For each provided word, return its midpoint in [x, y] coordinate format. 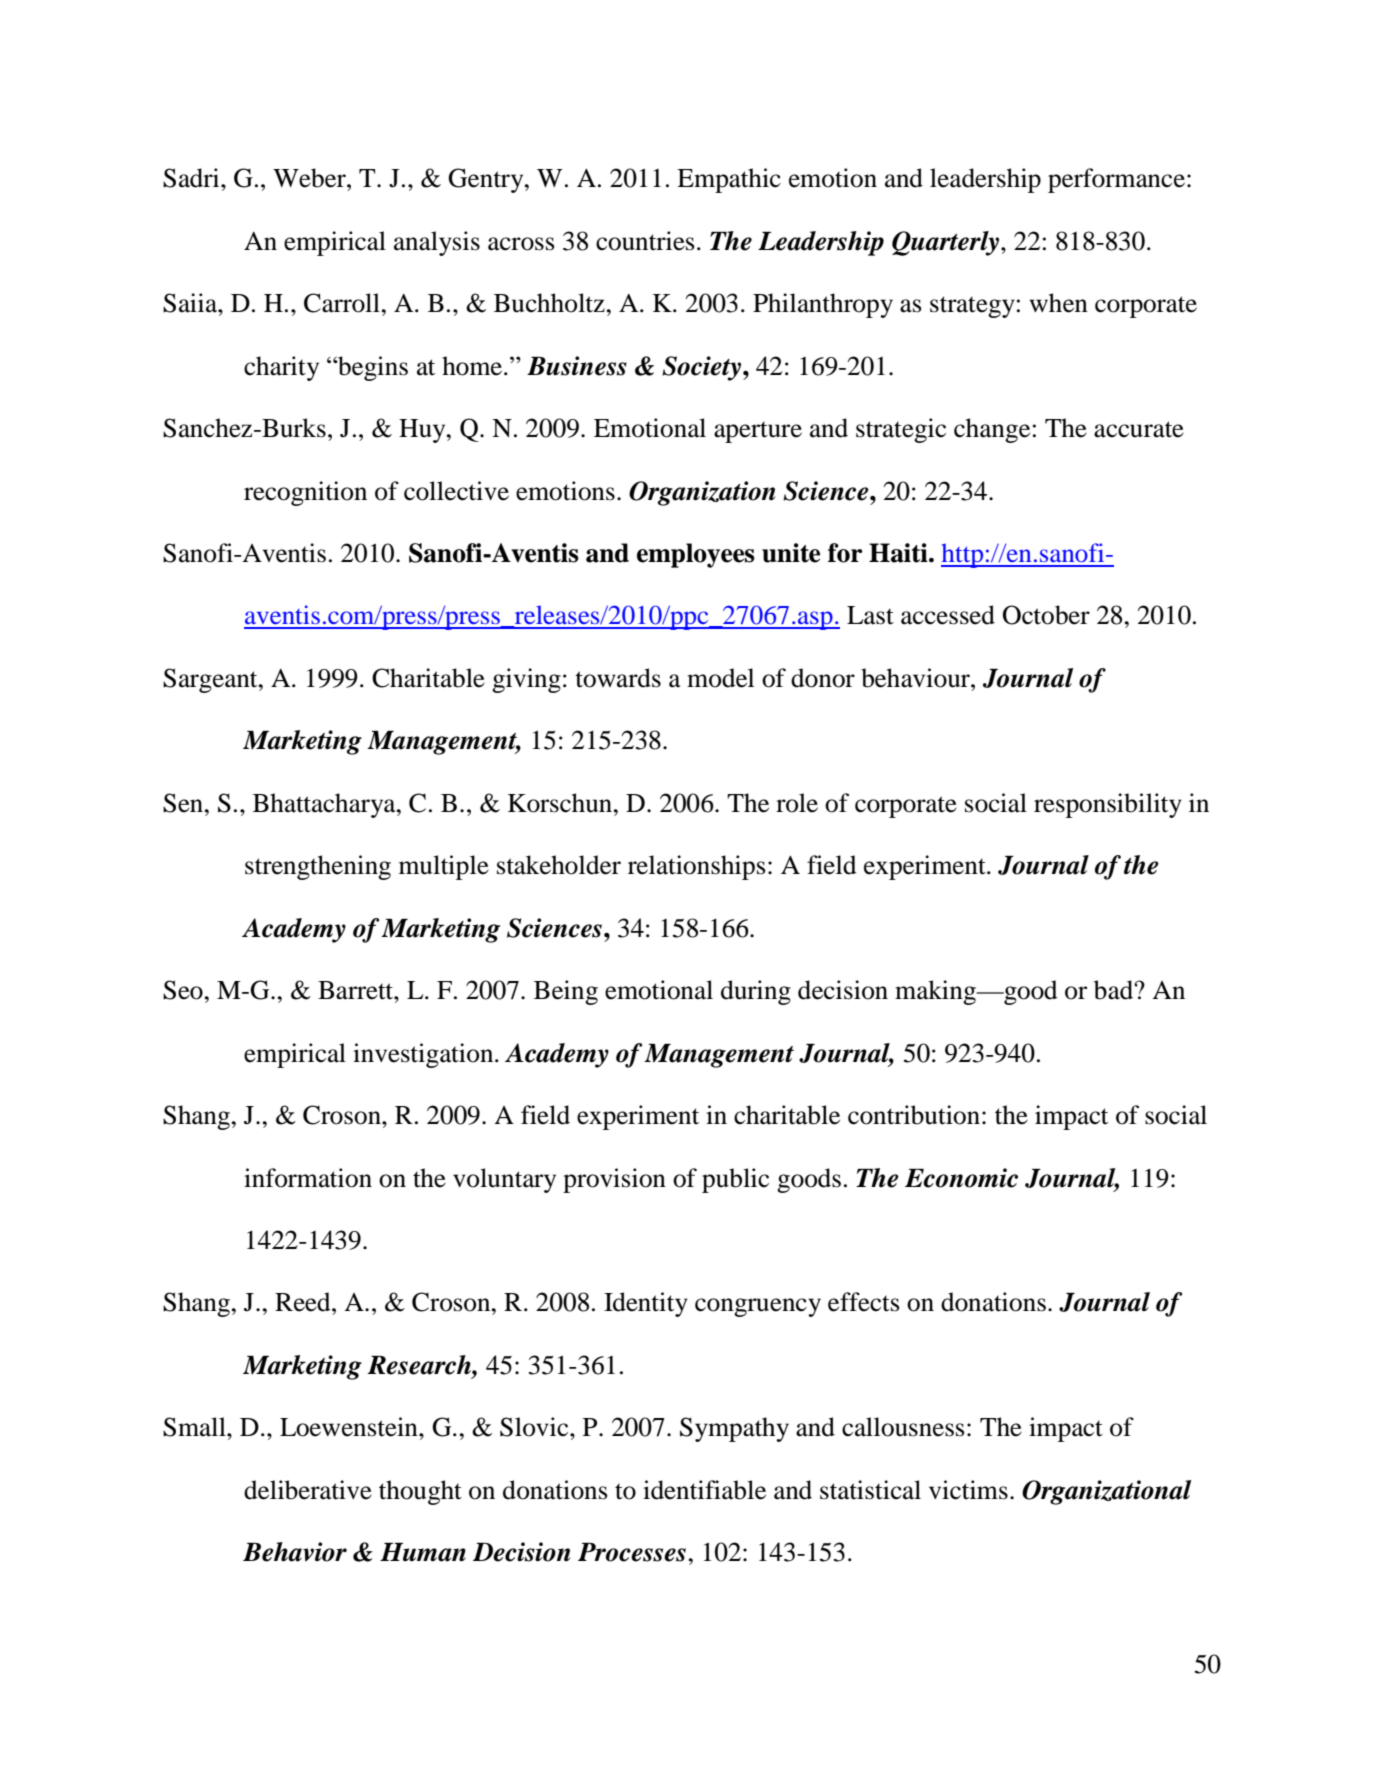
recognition [305, 493]
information [308, 1178]
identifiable [704, 1490]
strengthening [318, 867]
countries [645, 241]
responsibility [1108, 805]
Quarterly [945, 243]
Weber [310, 178]
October [1046, 615]
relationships [697, 867]
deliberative [308, 1490]
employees [696, 555]
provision [614, 1180]
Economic [961, 1178]
